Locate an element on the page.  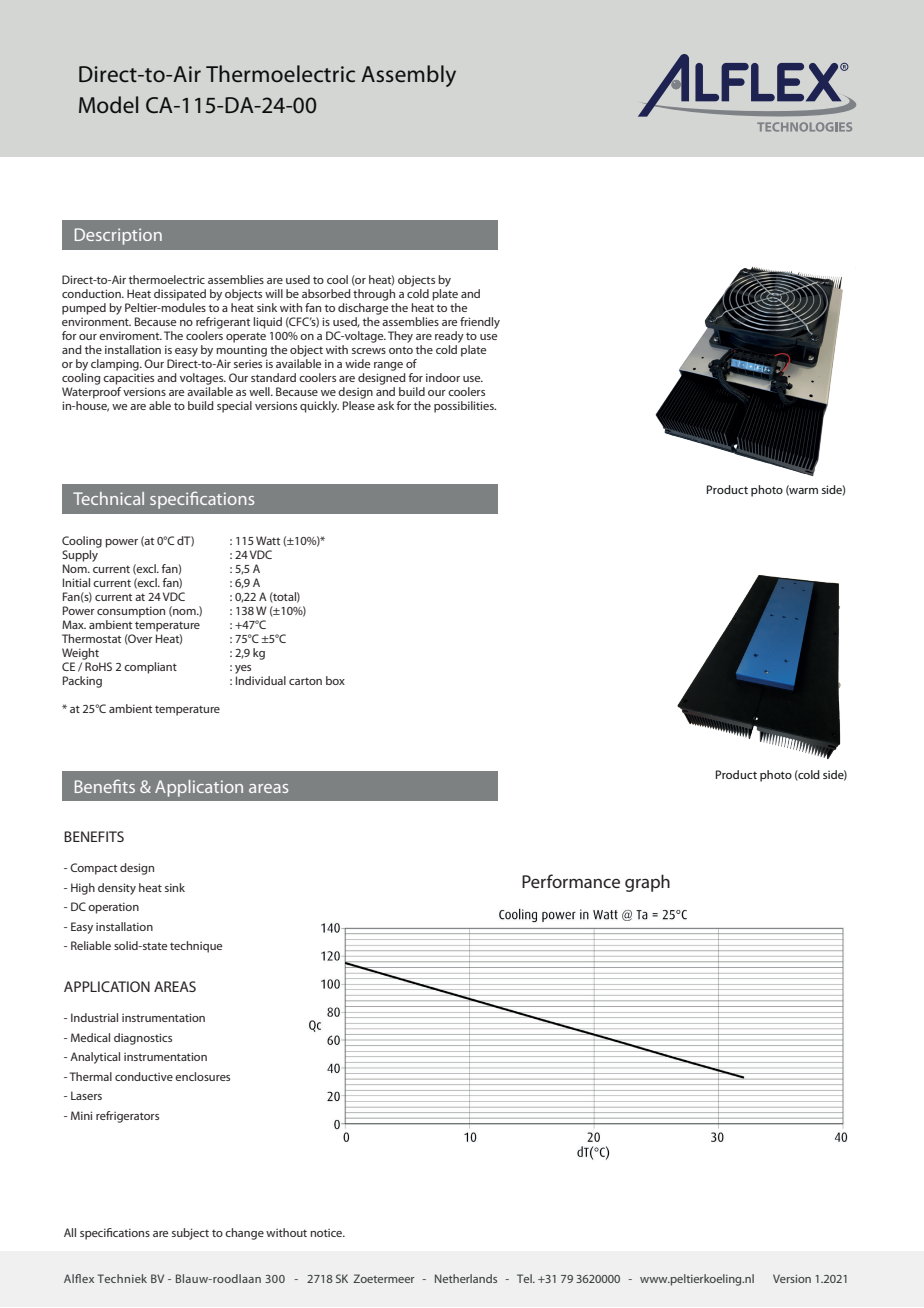
possibilities is located at coordinates (465, 407).
